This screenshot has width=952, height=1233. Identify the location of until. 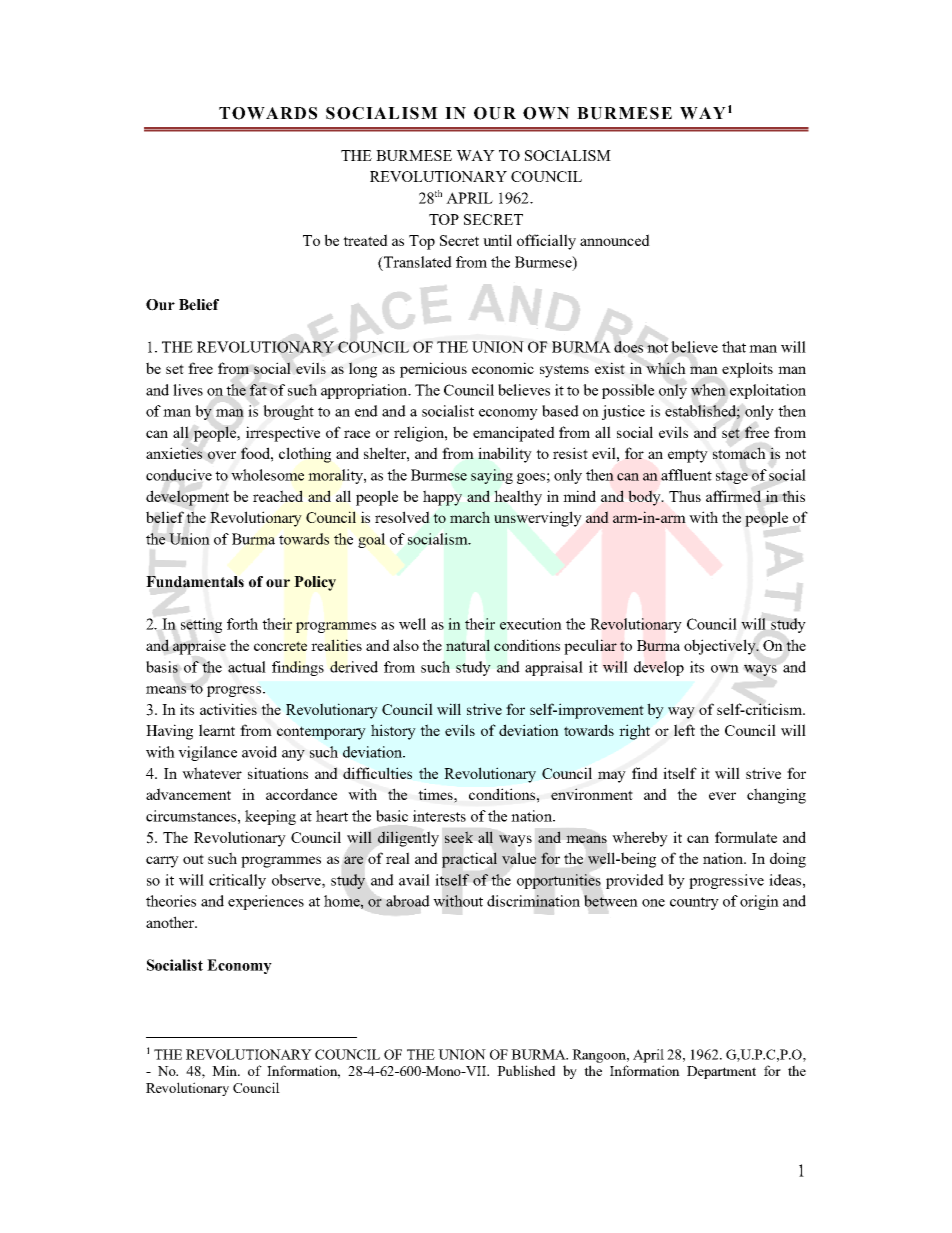
(497, 240).
